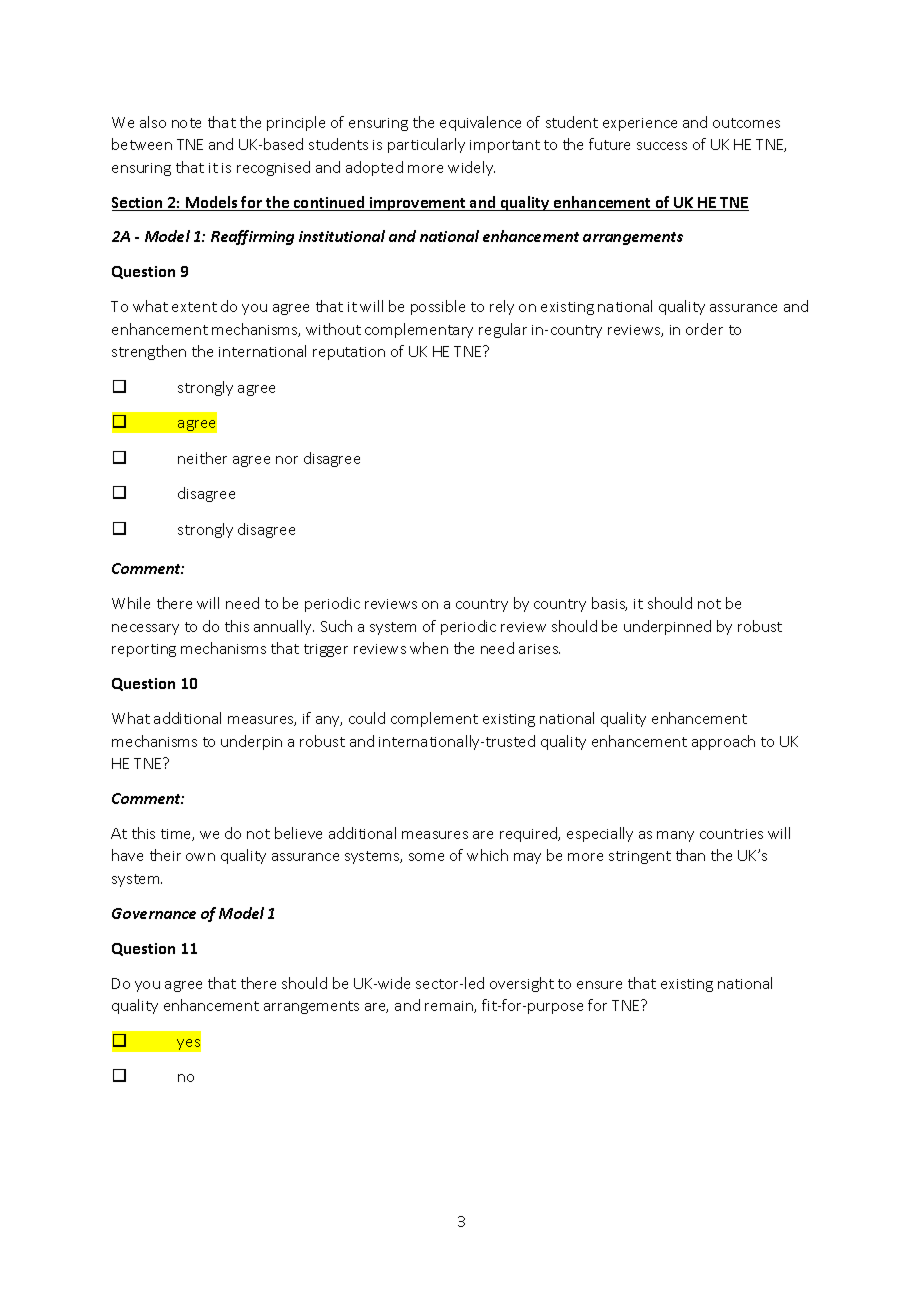 The image size is (924, 1308). Describe the element at coordinates (662, 146) in the document. I see `success` at that location.
